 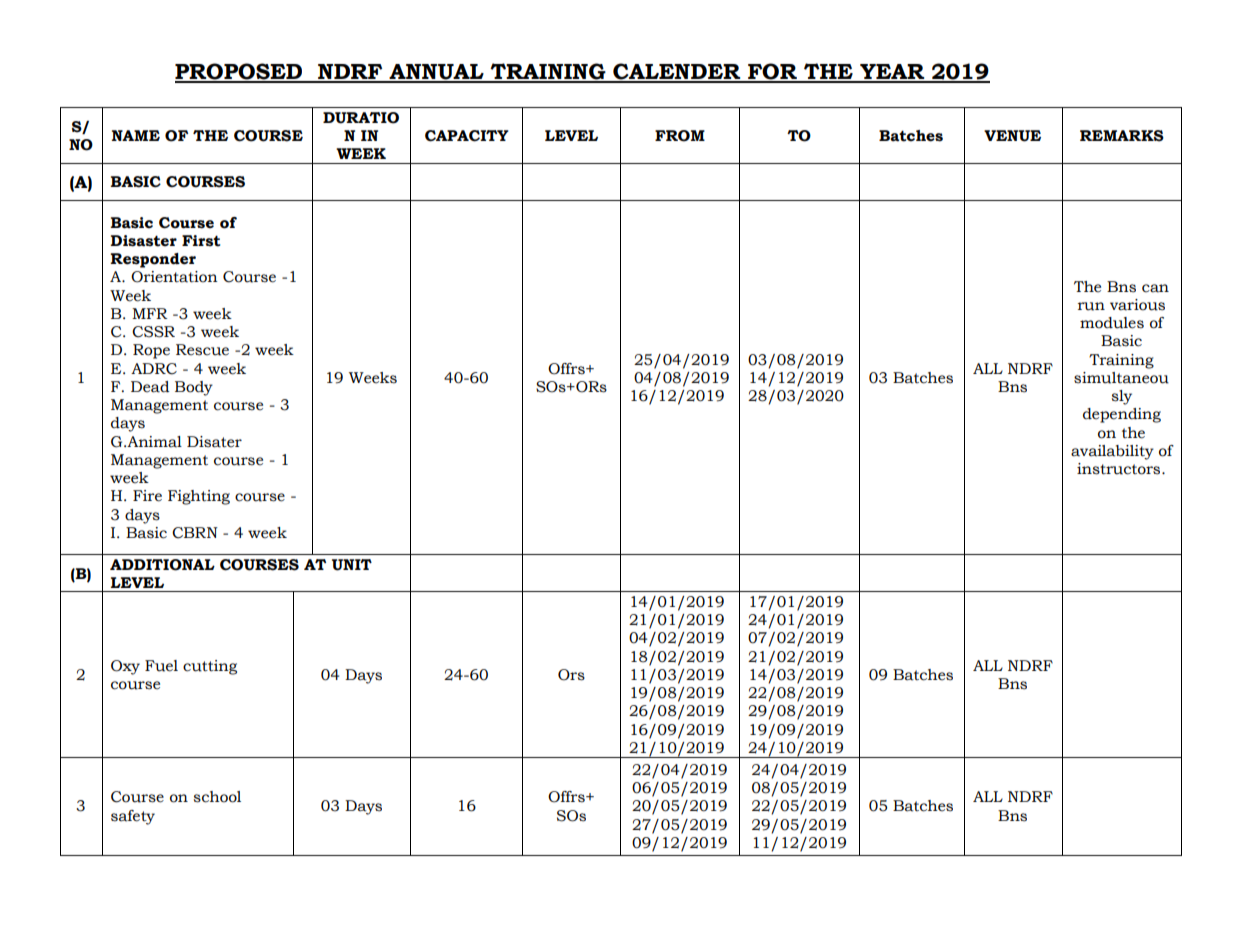 What do you see at coordinates (199, 497) in the image?
I see `Fighting` at bounding box center [199, 497].
